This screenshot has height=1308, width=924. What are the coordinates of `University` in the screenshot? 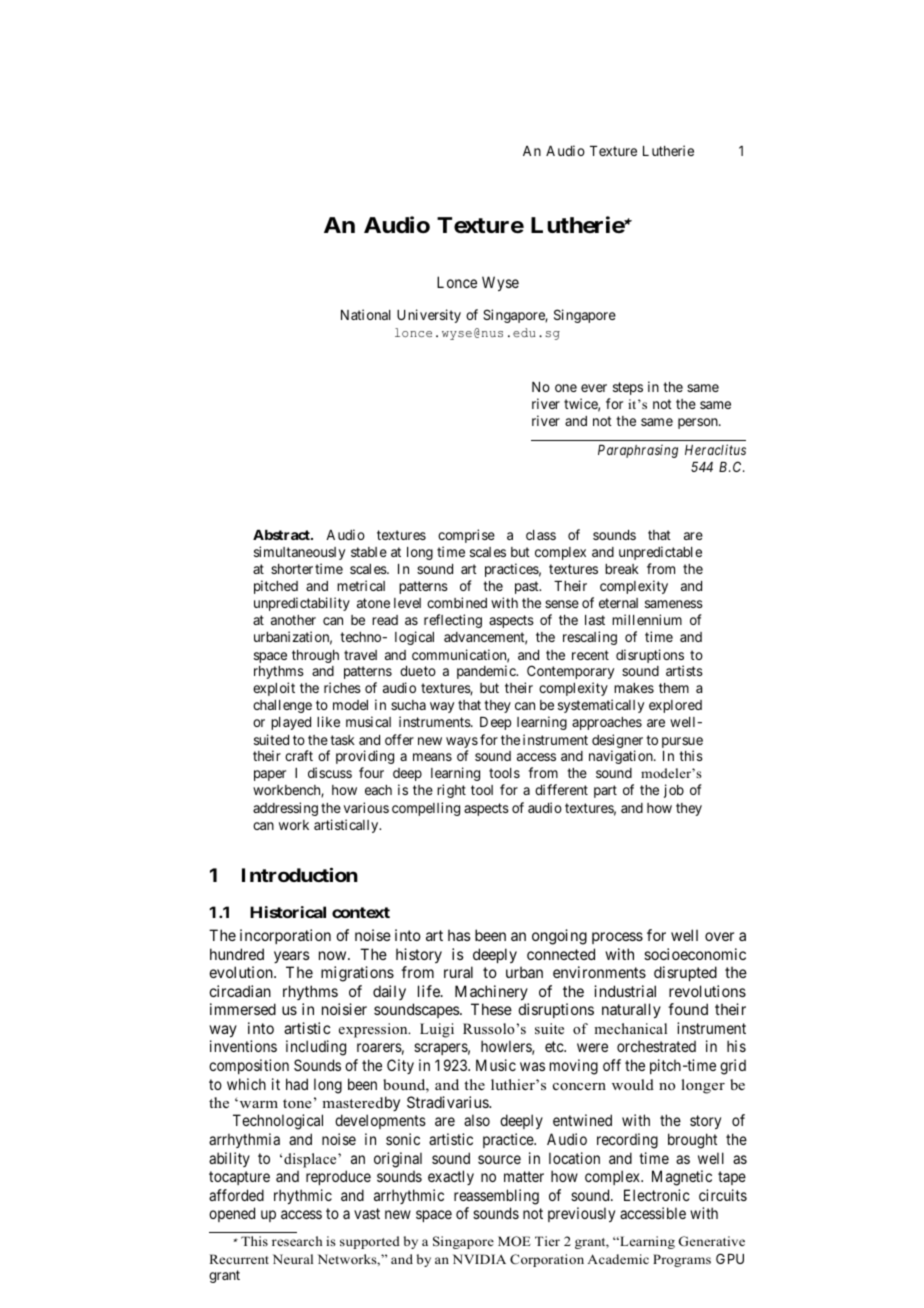 It's located at (429, 316).
